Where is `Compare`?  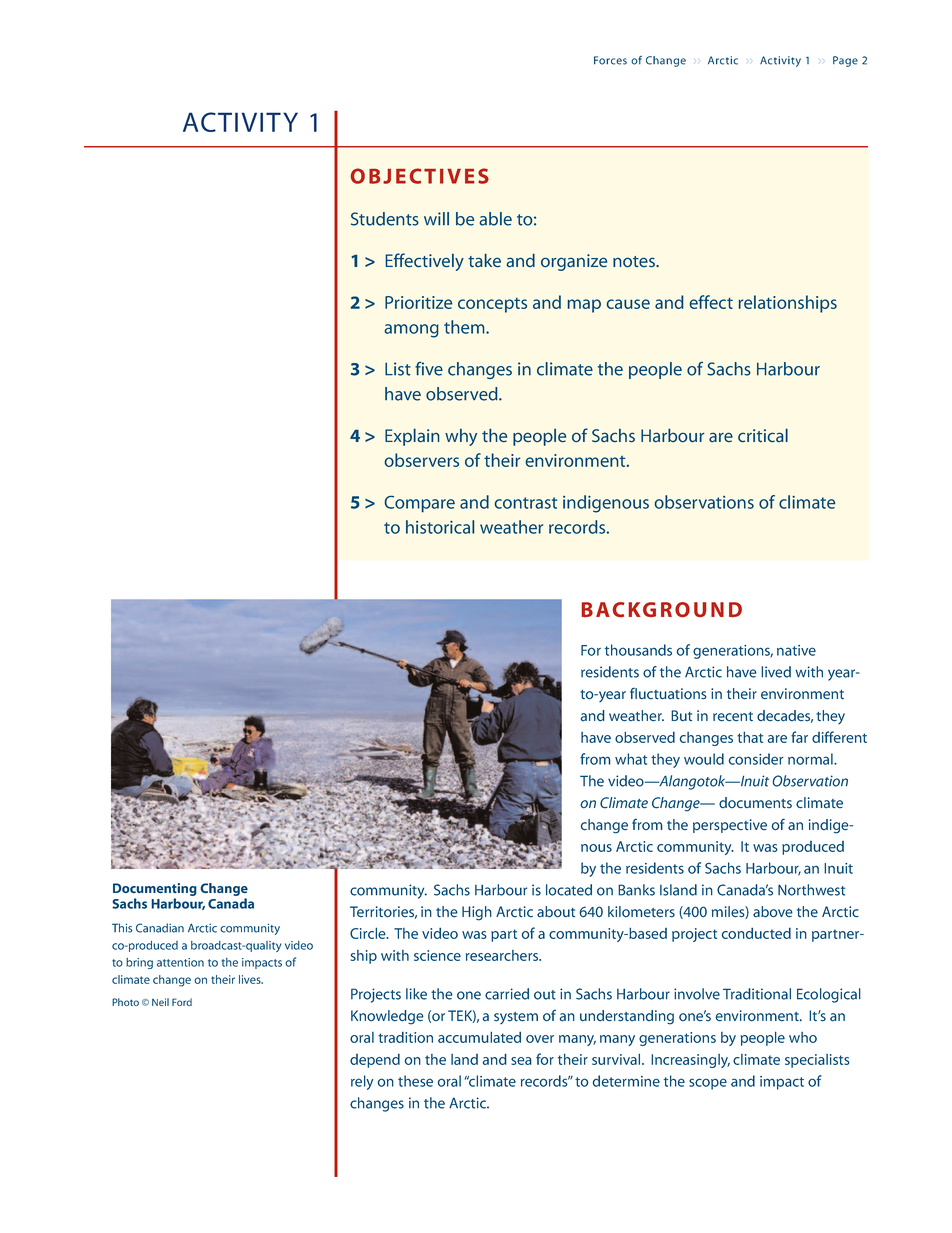
Compare is located at coordinates (420, 504).
